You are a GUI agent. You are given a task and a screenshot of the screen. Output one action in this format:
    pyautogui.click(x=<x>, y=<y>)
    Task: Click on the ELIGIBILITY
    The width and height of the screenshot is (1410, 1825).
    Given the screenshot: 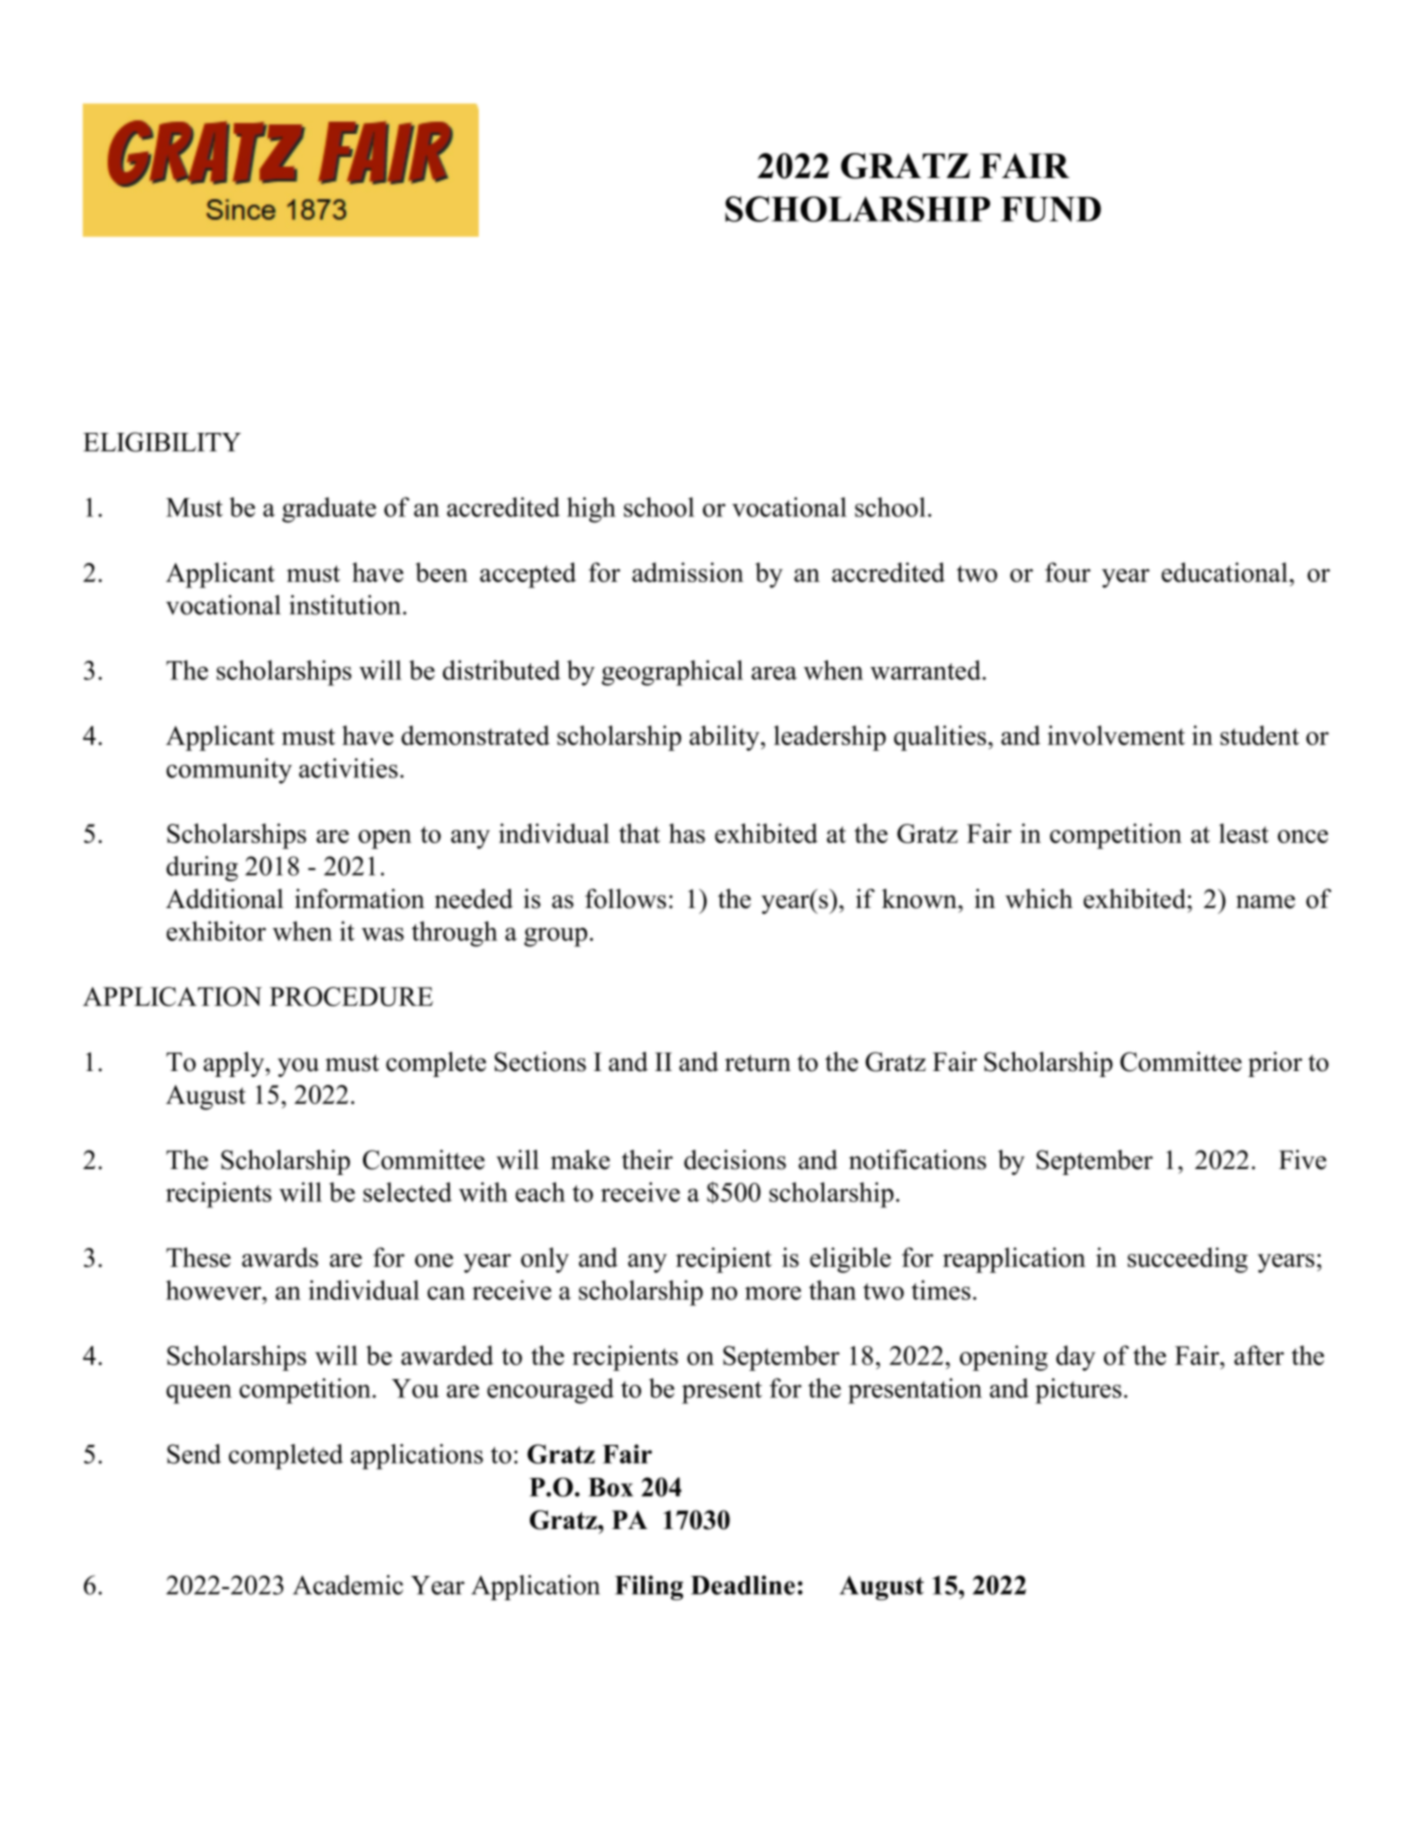 What is the action you would take?
    pyautogui.click(x=162, y=442)
